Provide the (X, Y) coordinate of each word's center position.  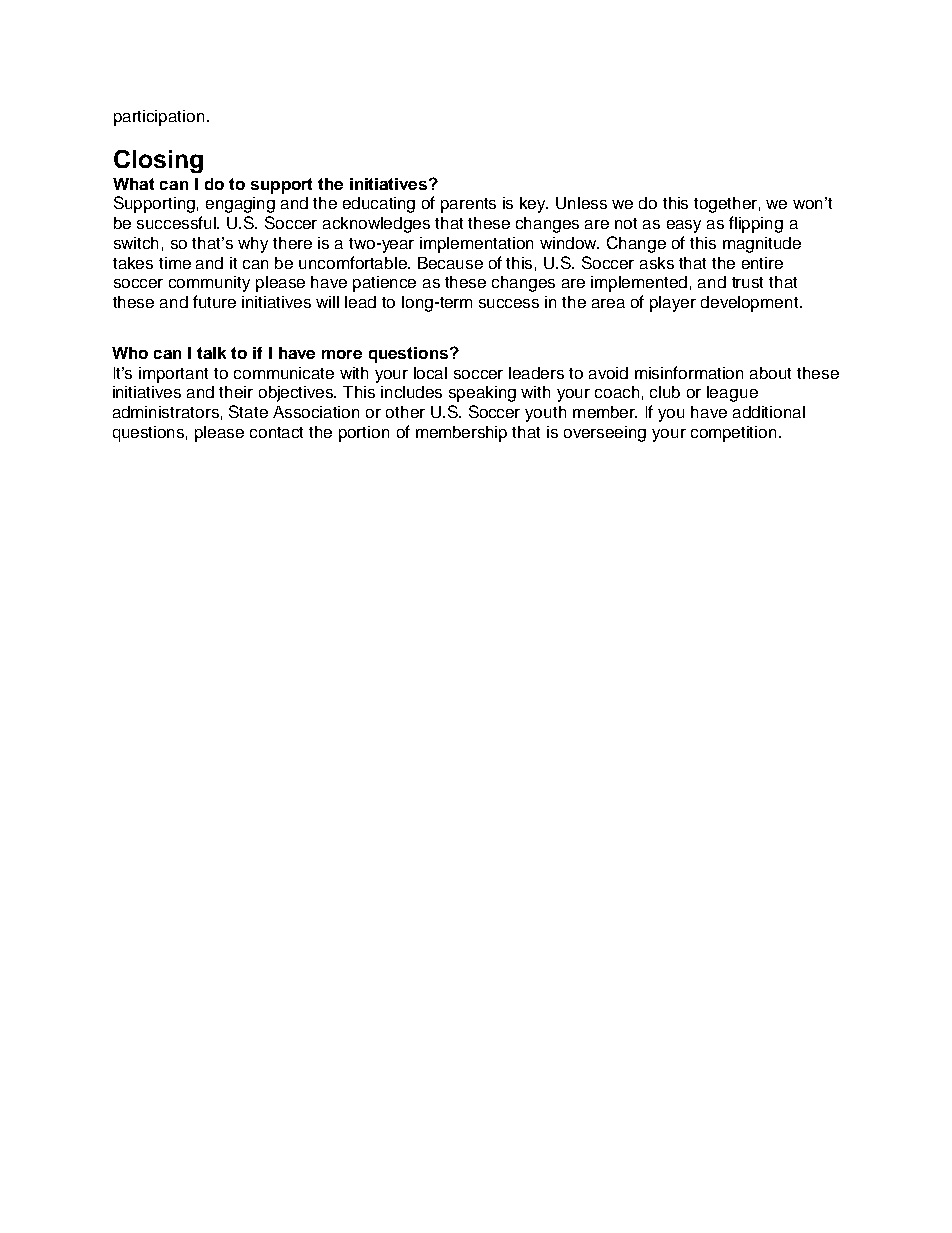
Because (450, 263)
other (405, 412)
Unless (581, 203)
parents (468, 205)
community (209, 284)
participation (159, 118)
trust (747, 282)
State (248, 411)
